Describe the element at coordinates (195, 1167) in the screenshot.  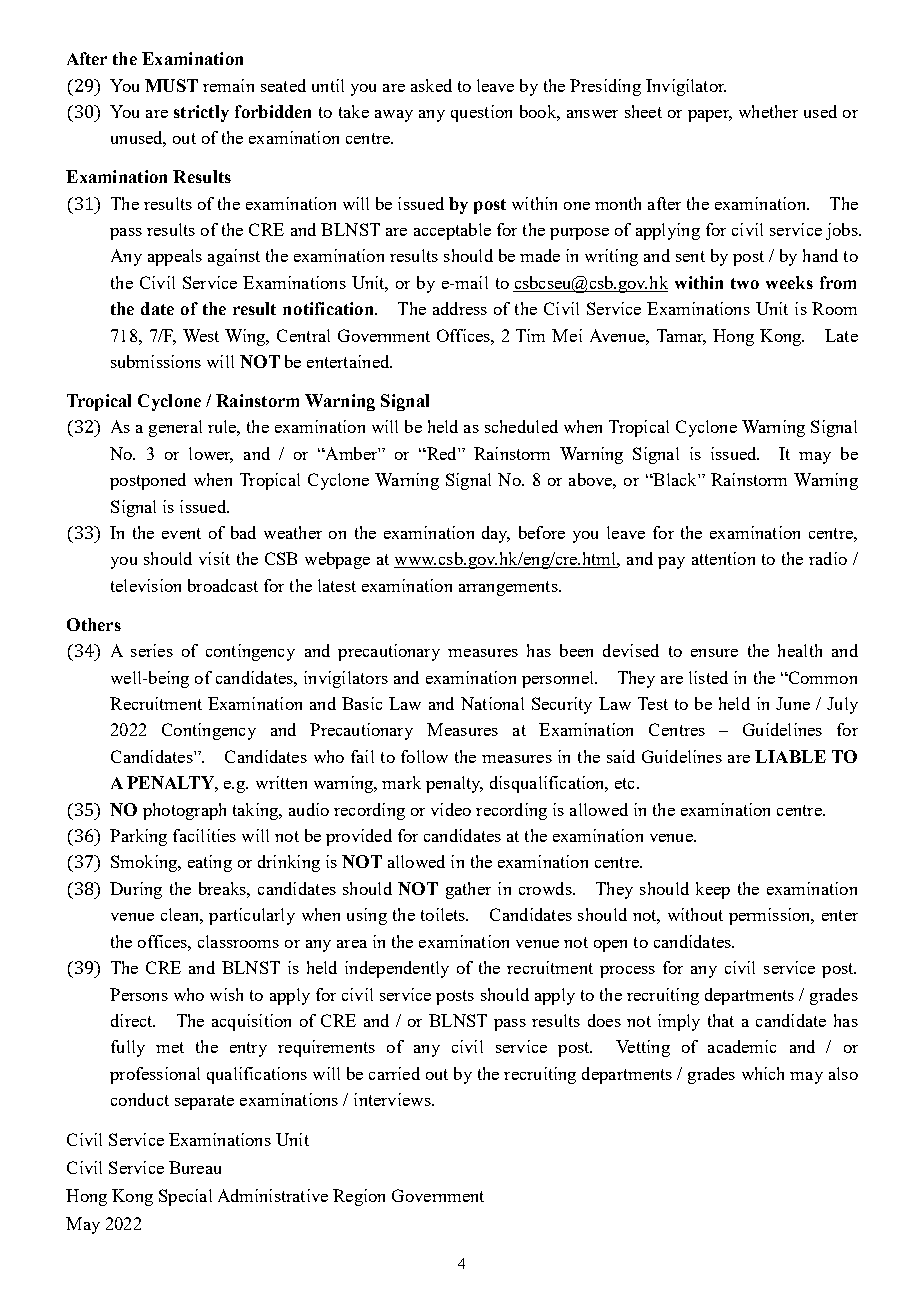
I see `Bureau` at that location.
